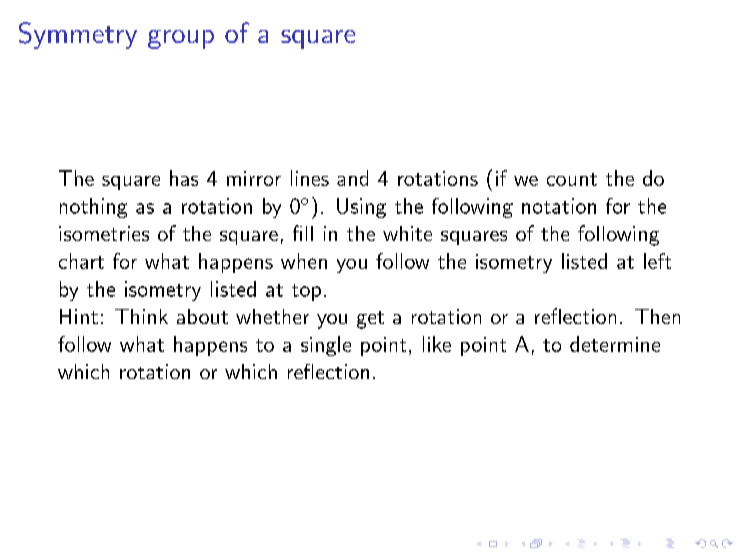 Image resolution: width=740 pixels, height=555 pixels. Describe the element at coordinates (352, 178) in the page. I see `and` at that location.
